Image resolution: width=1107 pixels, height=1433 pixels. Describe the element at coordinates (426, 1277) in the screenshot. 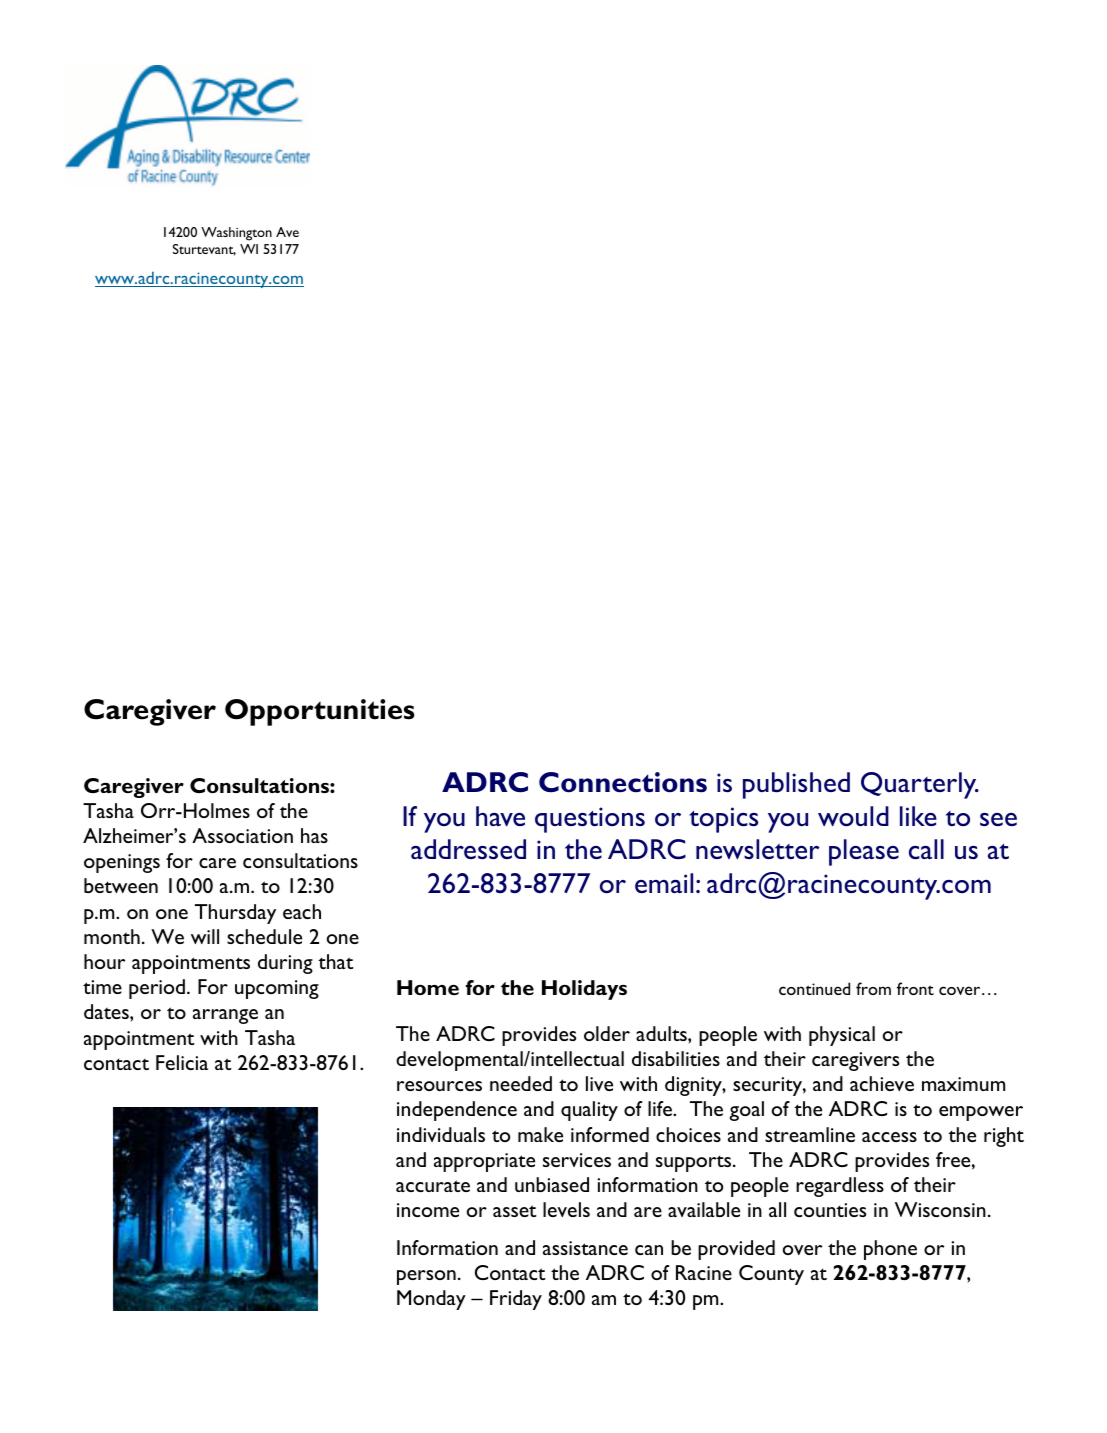

I see `person` at that location.
